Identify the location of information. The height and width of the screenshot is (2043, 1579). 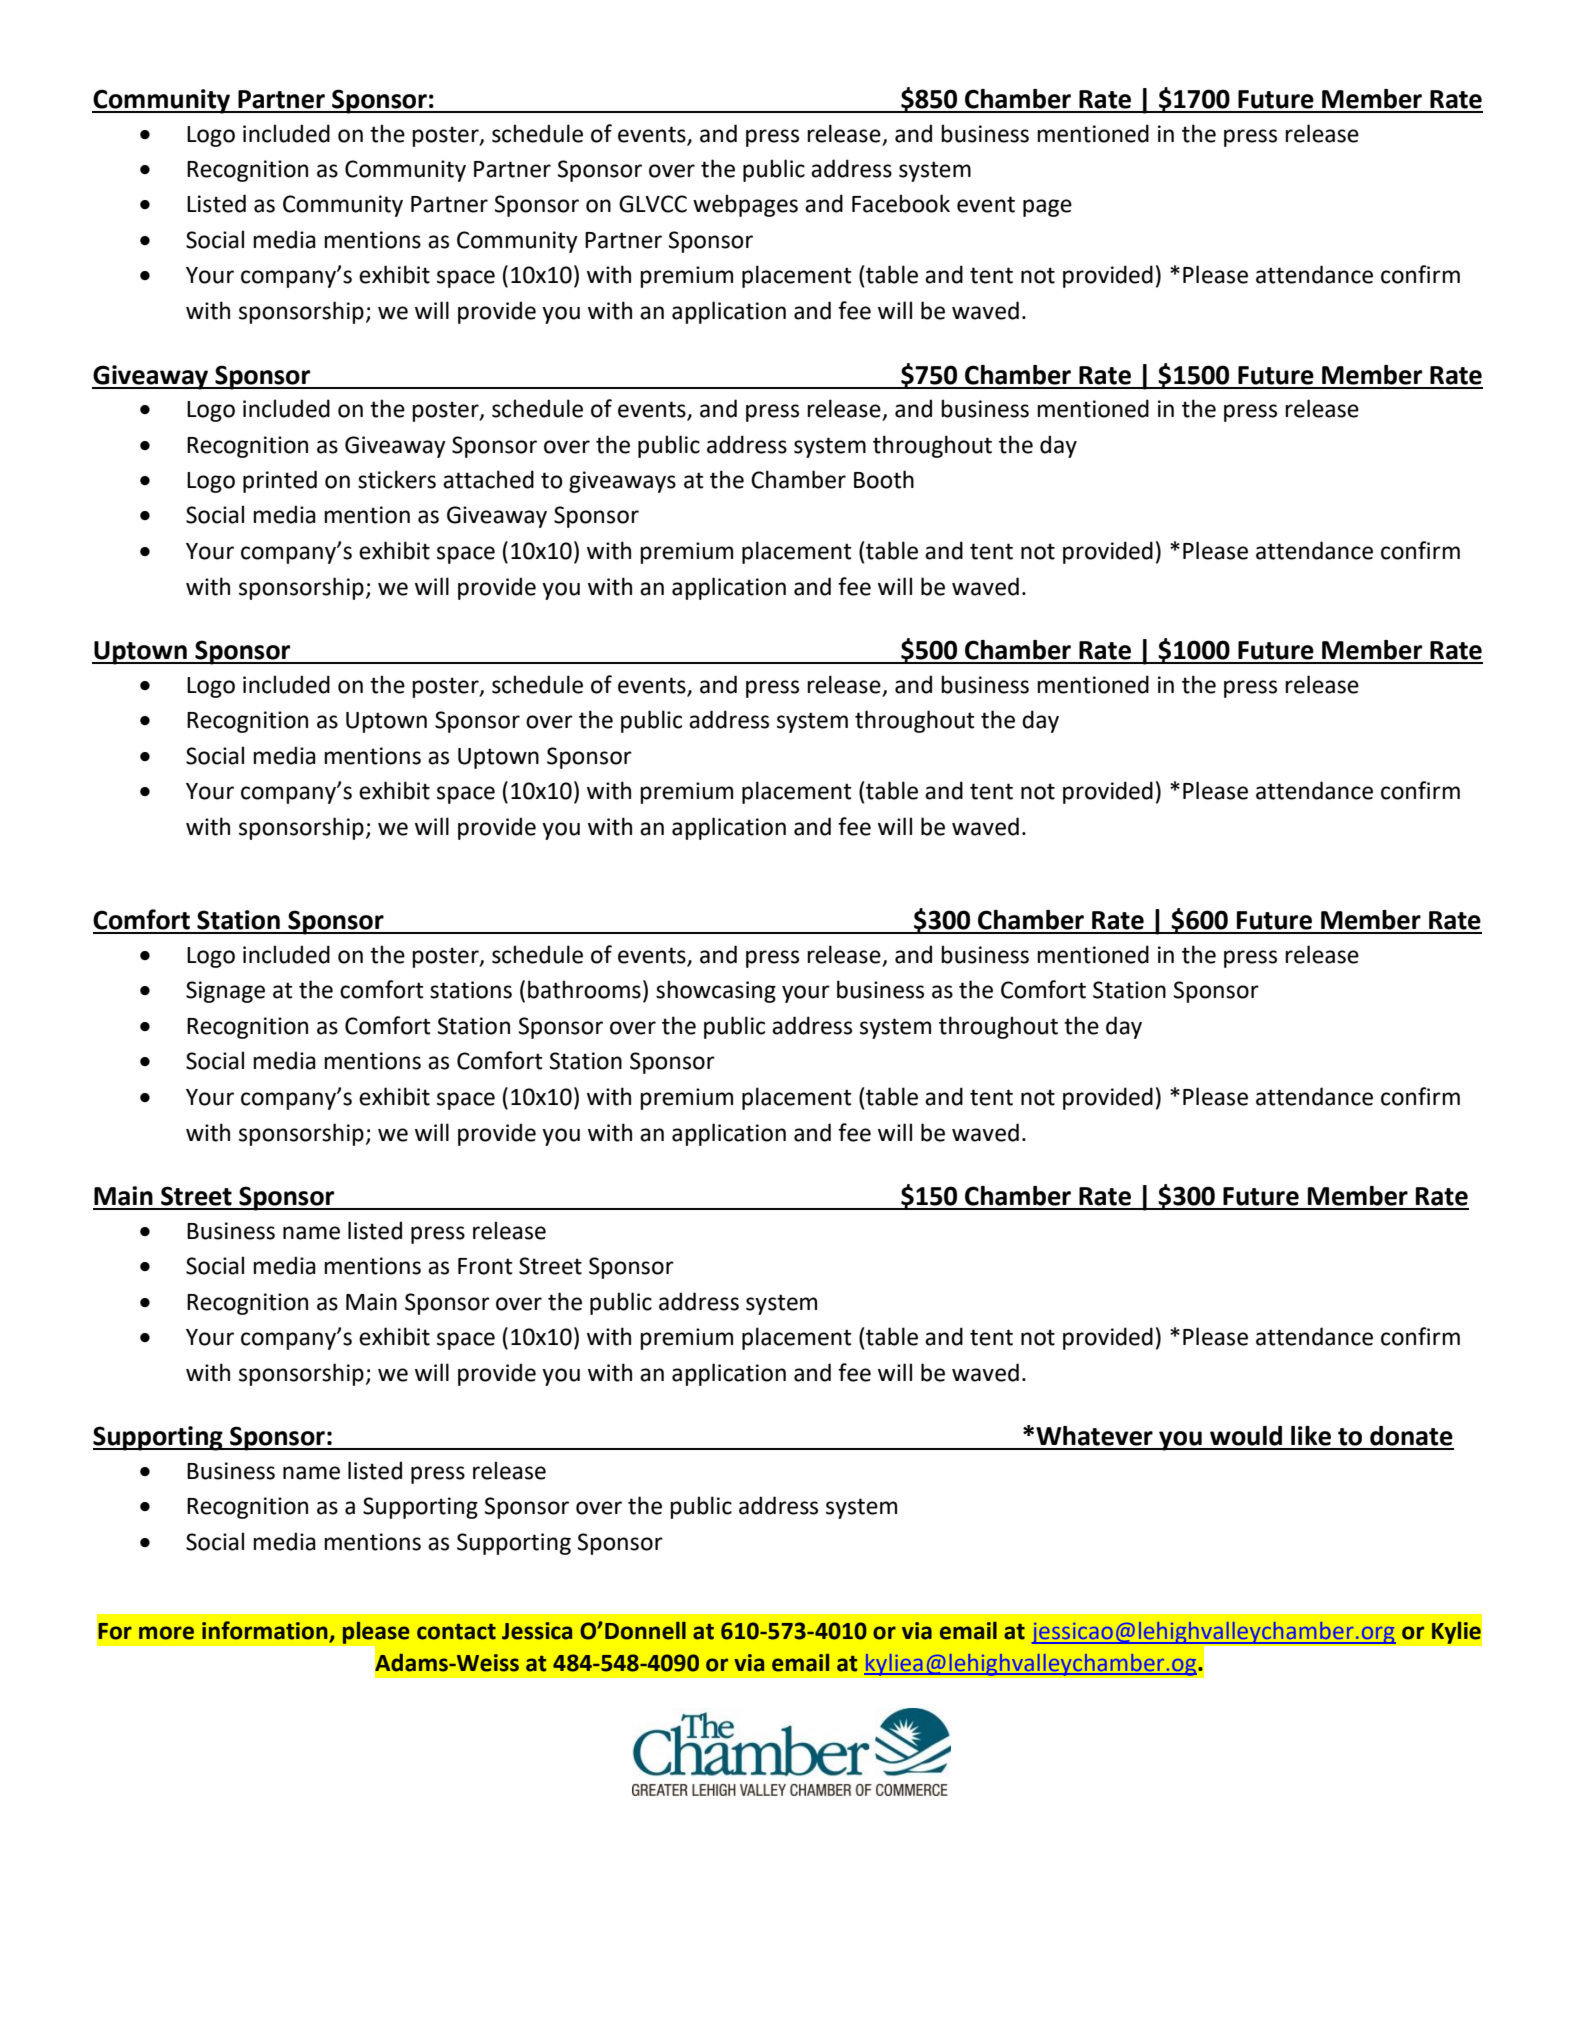
(266, 1631).
